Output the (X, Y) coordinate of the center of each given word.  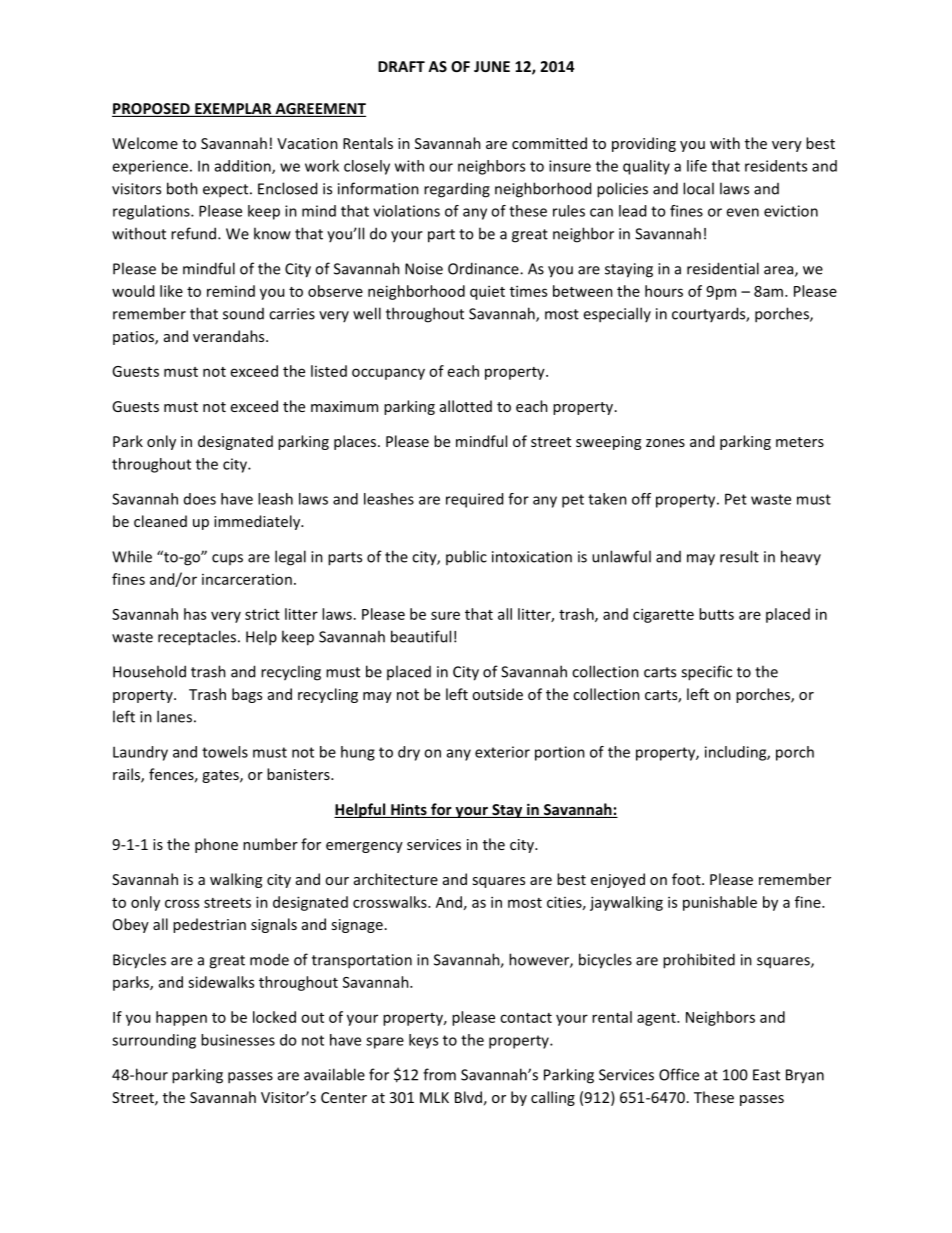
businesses (238, 1040)
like (171, 291)
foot (687, 879)
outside (497, 694)
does (200, 499)
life (697, 166)
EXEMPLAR (233, 108)
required (474, 500)
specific (706, 673)
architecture (396, 879)
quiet (487, 292)
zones (665, 443)
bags (247, 695)
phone (216, 845)
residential (723, 268)
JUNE (492, 66)
